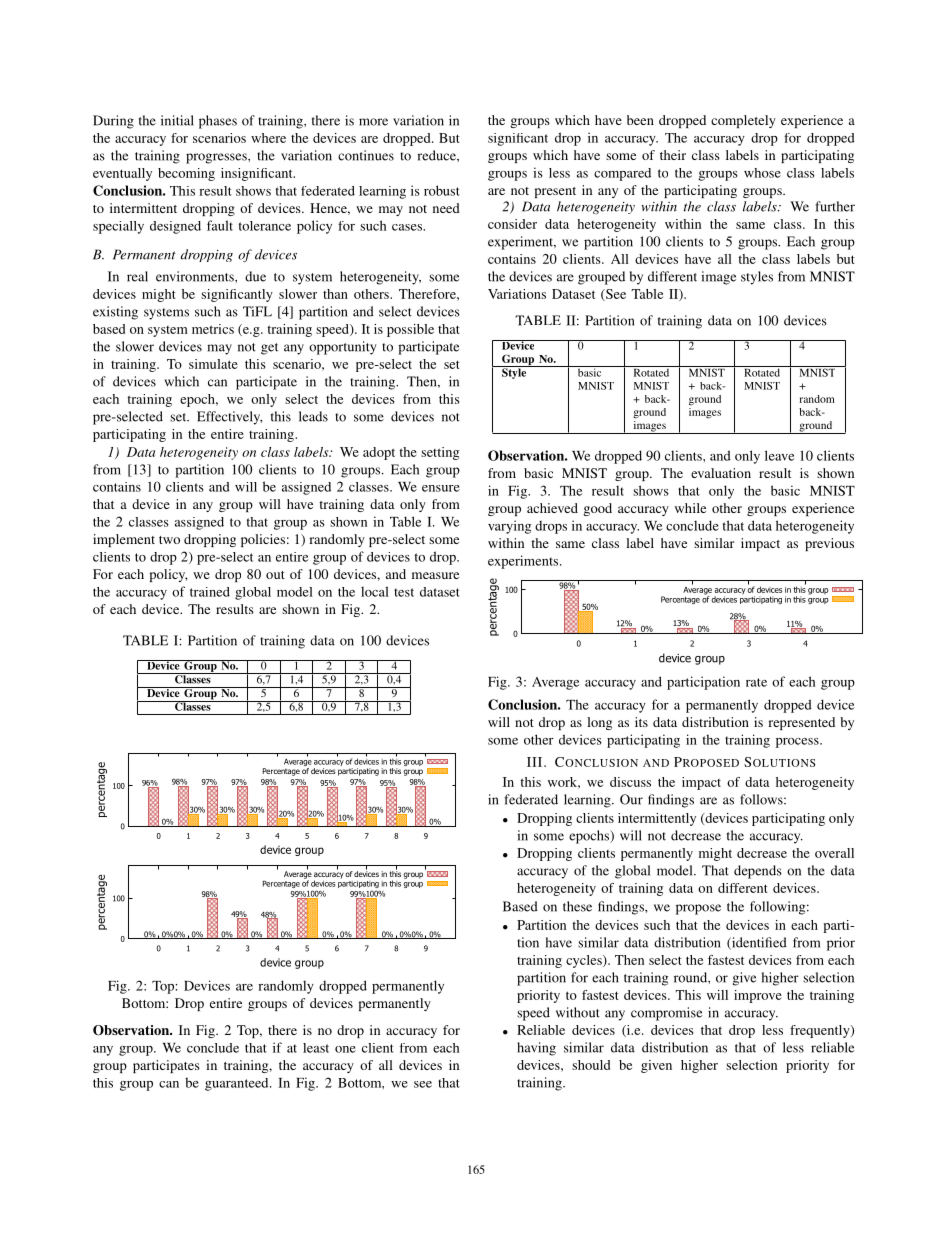  I want to click on progresses, so click(217, 158).
